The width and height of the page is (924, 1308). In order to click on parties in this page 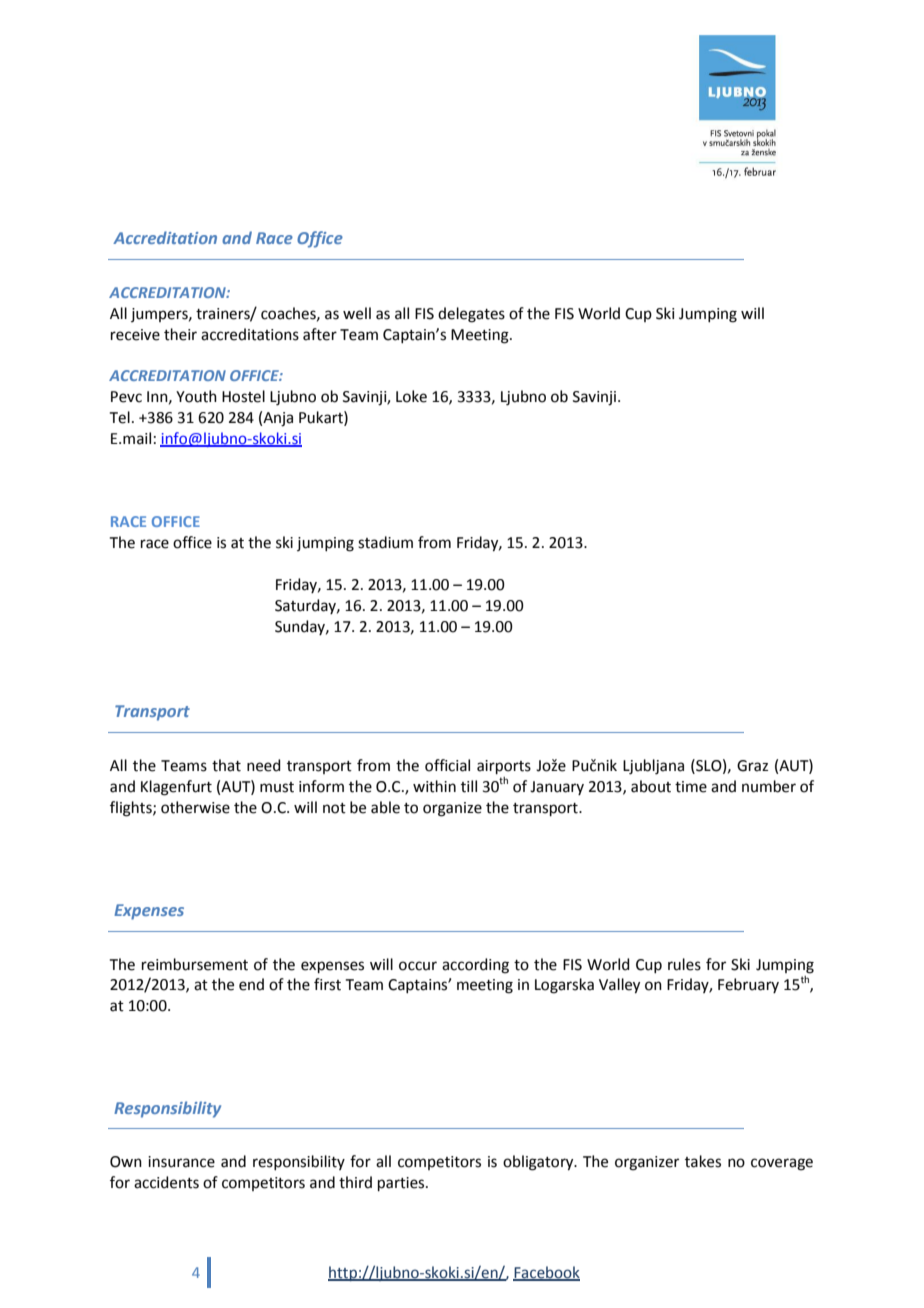, I will do `click(402, 1184)`.
